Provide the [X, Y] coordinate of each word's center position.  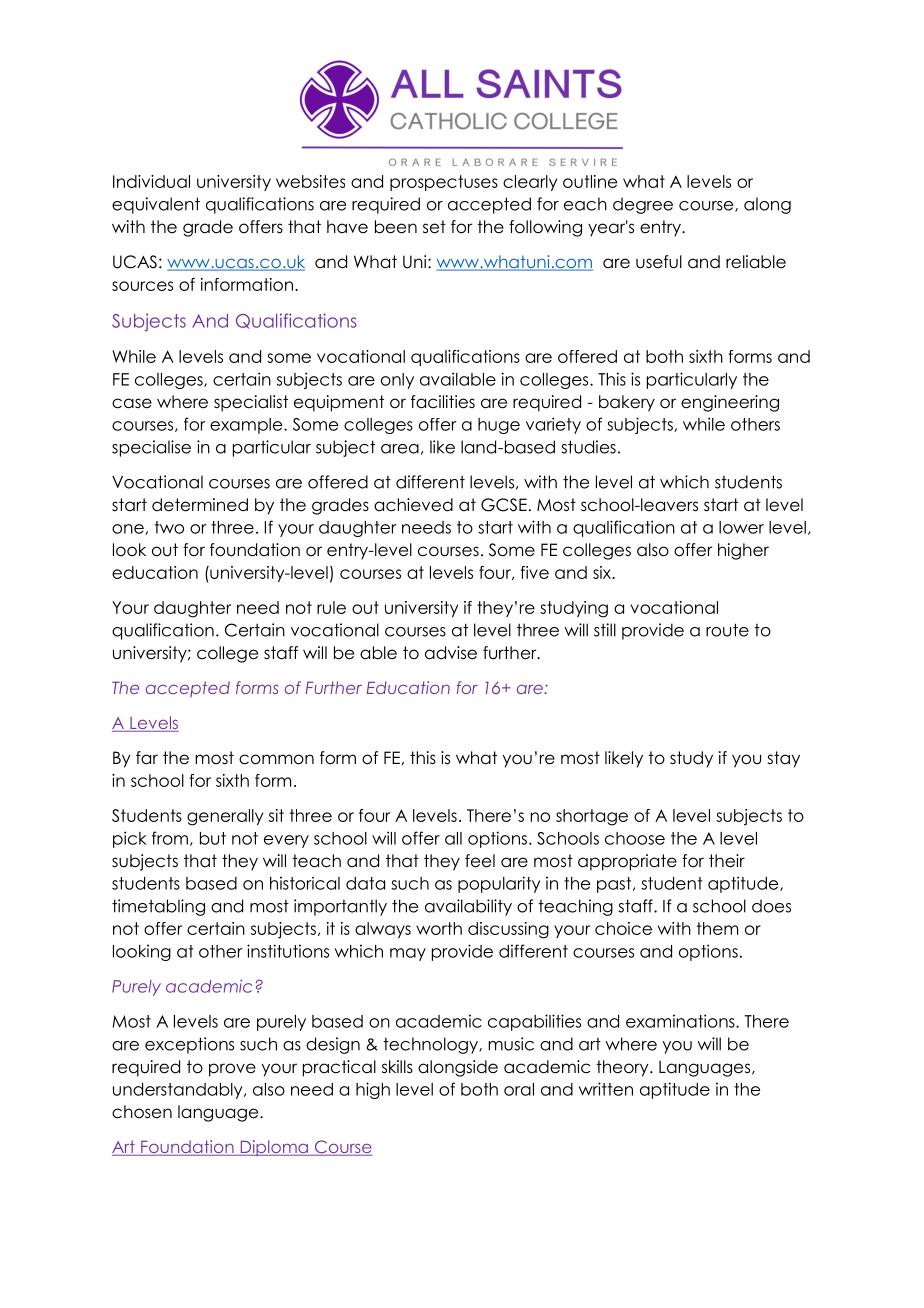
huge [499, 426]
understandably [179, 1091]
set [434, 227]
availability [468, 907]
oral [519, 1089]
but [213, 838]
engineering [730, 403]
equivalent [156, 205]
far [147, 758]
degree [643, 205]
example [247, 426]
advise [451, 653]
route [727, 630]
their [727, 861]
